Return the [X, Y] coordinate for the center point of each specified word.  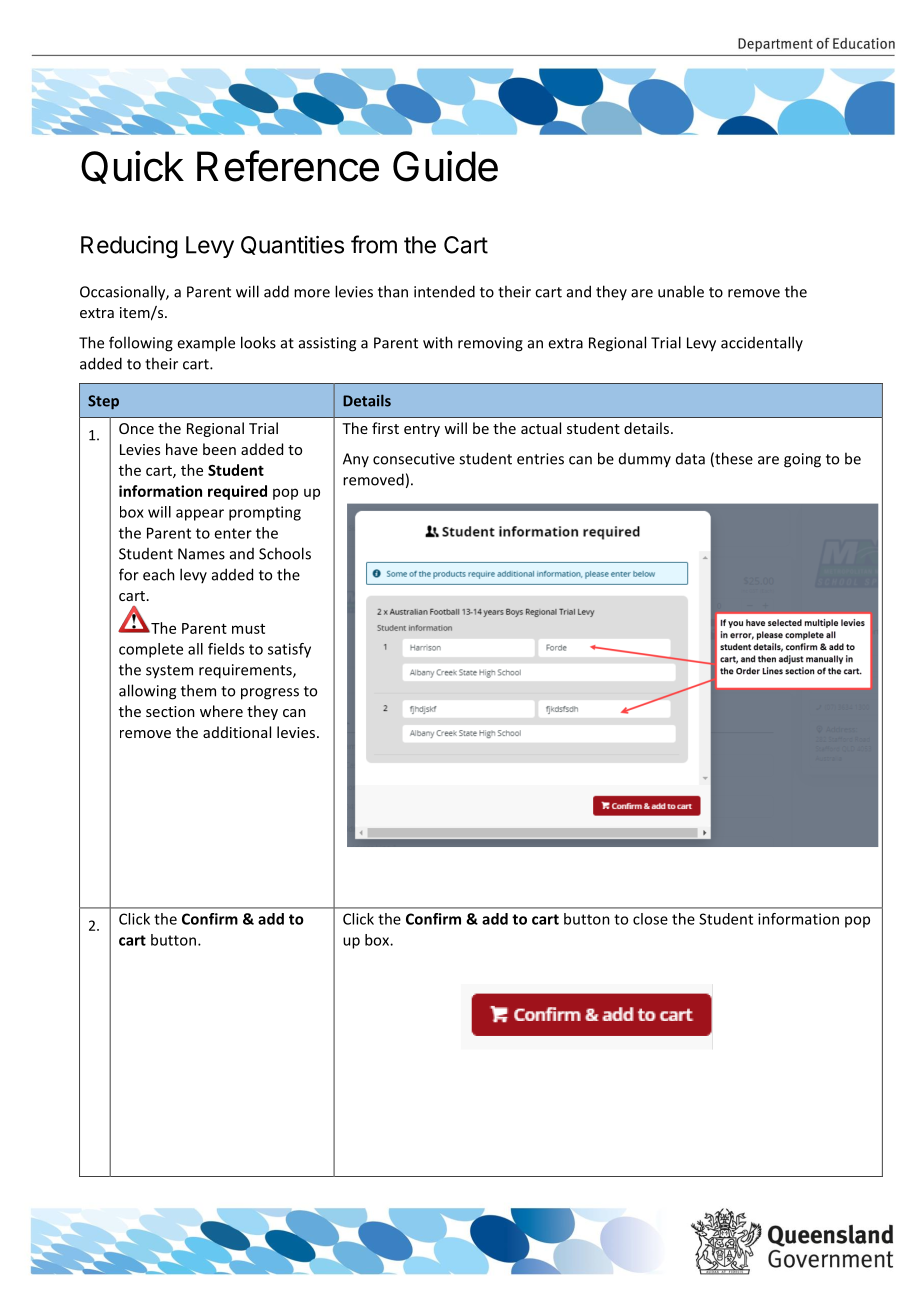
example [206, 344]
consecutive [414, 459]
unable [681, 291]
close [650, 919]
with [438, 342]
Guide [445, 166]
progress [270, 694]
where [221, 711]
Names [201, 554]
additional [237, 732]
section [170, 711]
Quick [132, 167]
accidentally [762, 343]
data [690, 459]
